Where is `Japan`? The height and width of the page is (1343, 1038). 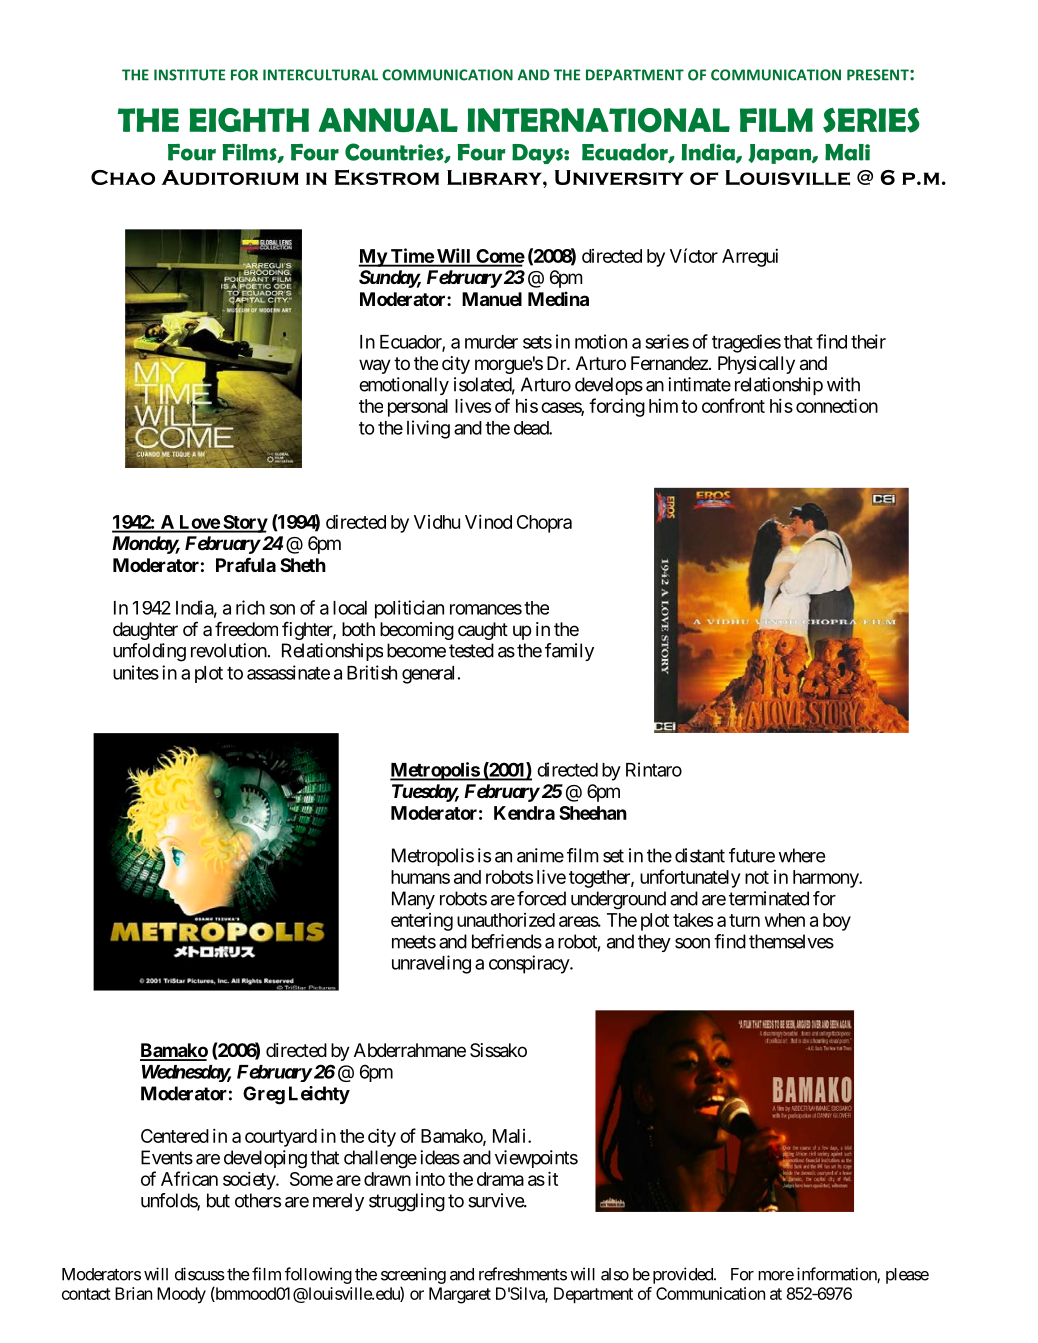
Japan is located at coordinates (780, 154).
